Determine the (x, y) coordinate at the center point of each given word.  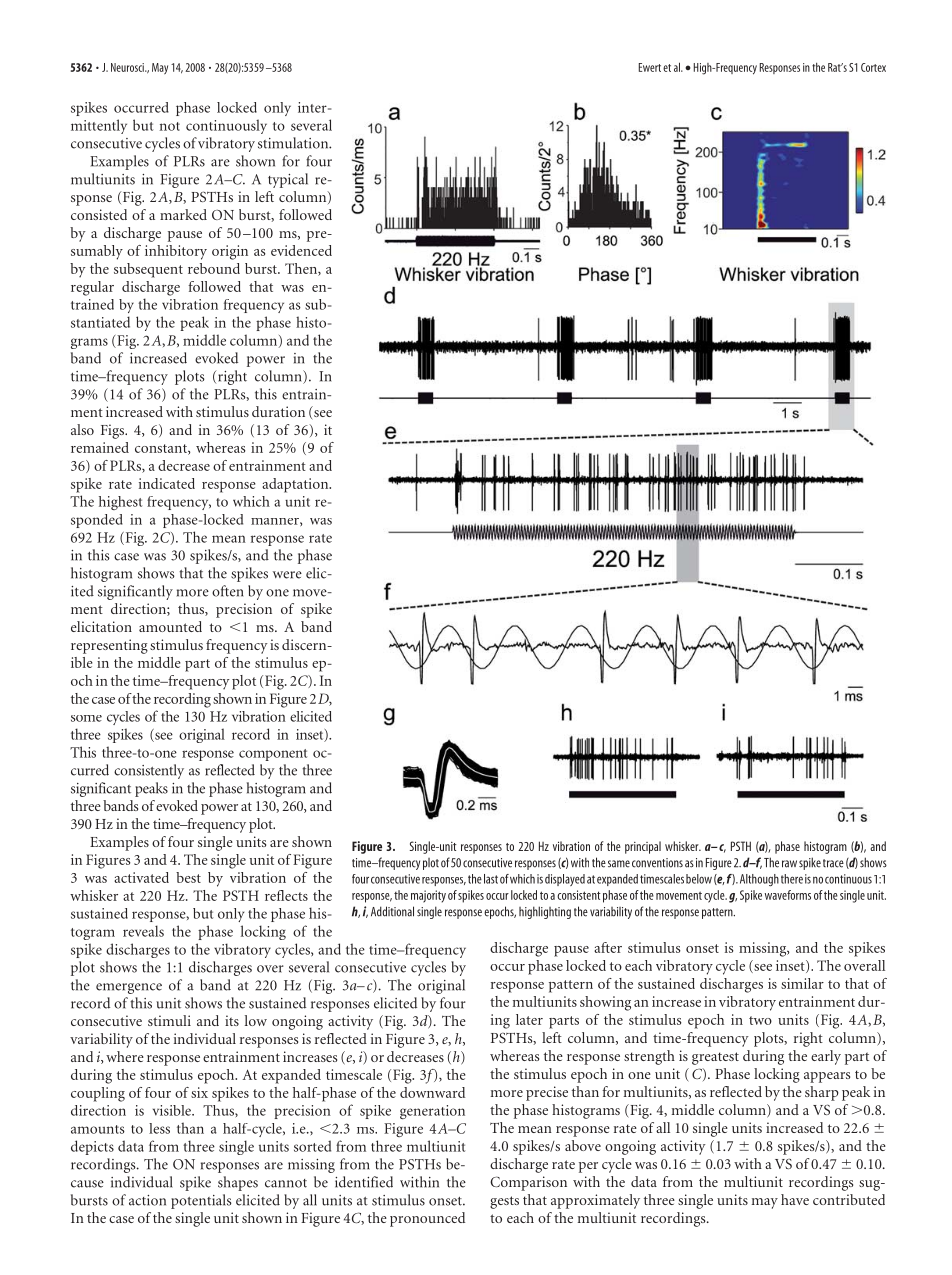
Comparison (528, 1183)
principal (643, 847)
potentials (201, 1201)
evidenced (301, 250)
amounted (170, 626)
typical (288, 180)
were (287, 575)
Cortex (873, 67)
